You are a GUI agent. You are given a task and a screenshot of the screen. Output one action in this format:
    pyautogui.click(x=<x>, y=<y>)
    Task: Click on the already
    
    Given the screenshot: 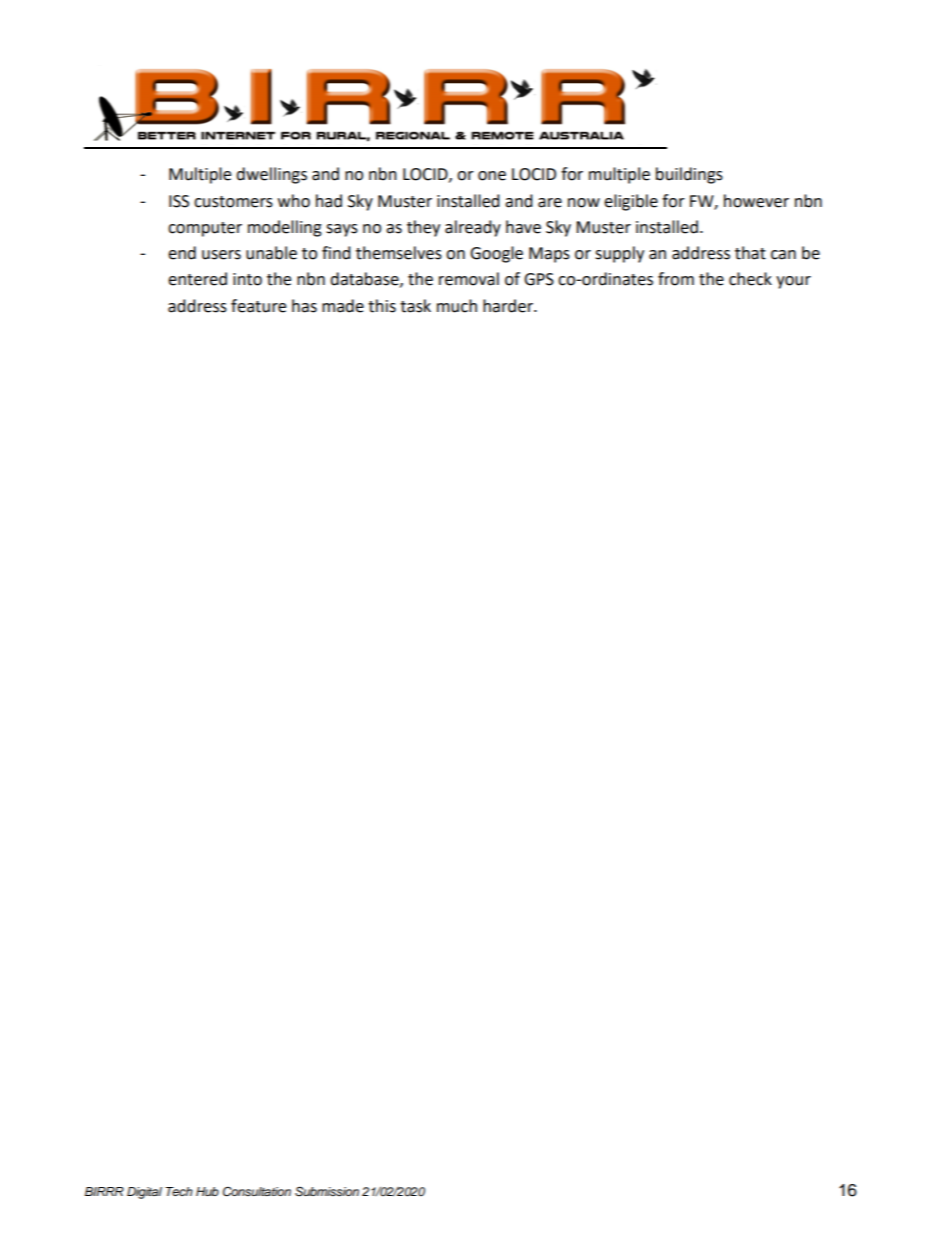 What is the action you would take?
    pyautogui.click(x=473, y=228)
